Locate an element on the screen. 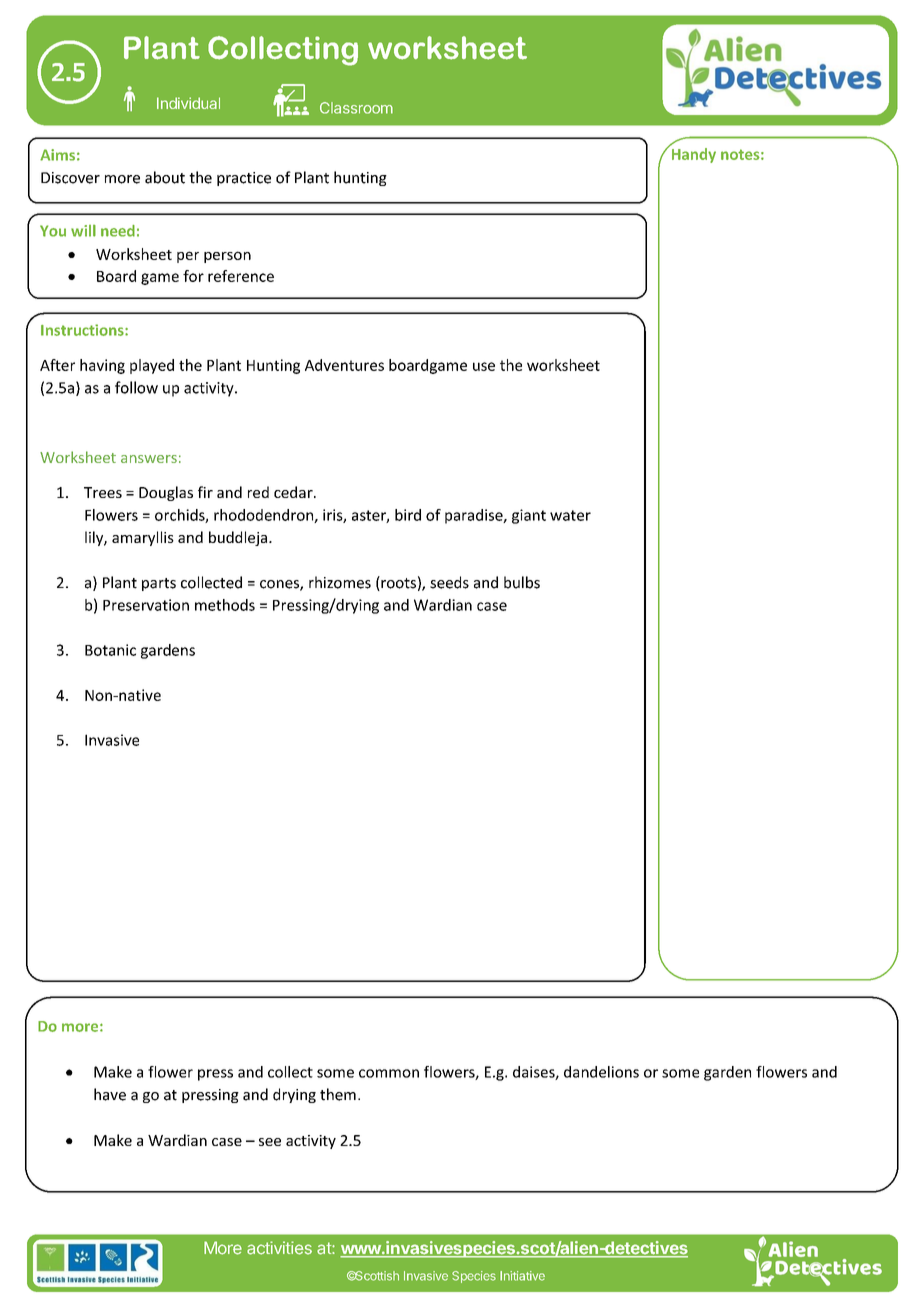  Classroom is located at coordinates (356, 108).
